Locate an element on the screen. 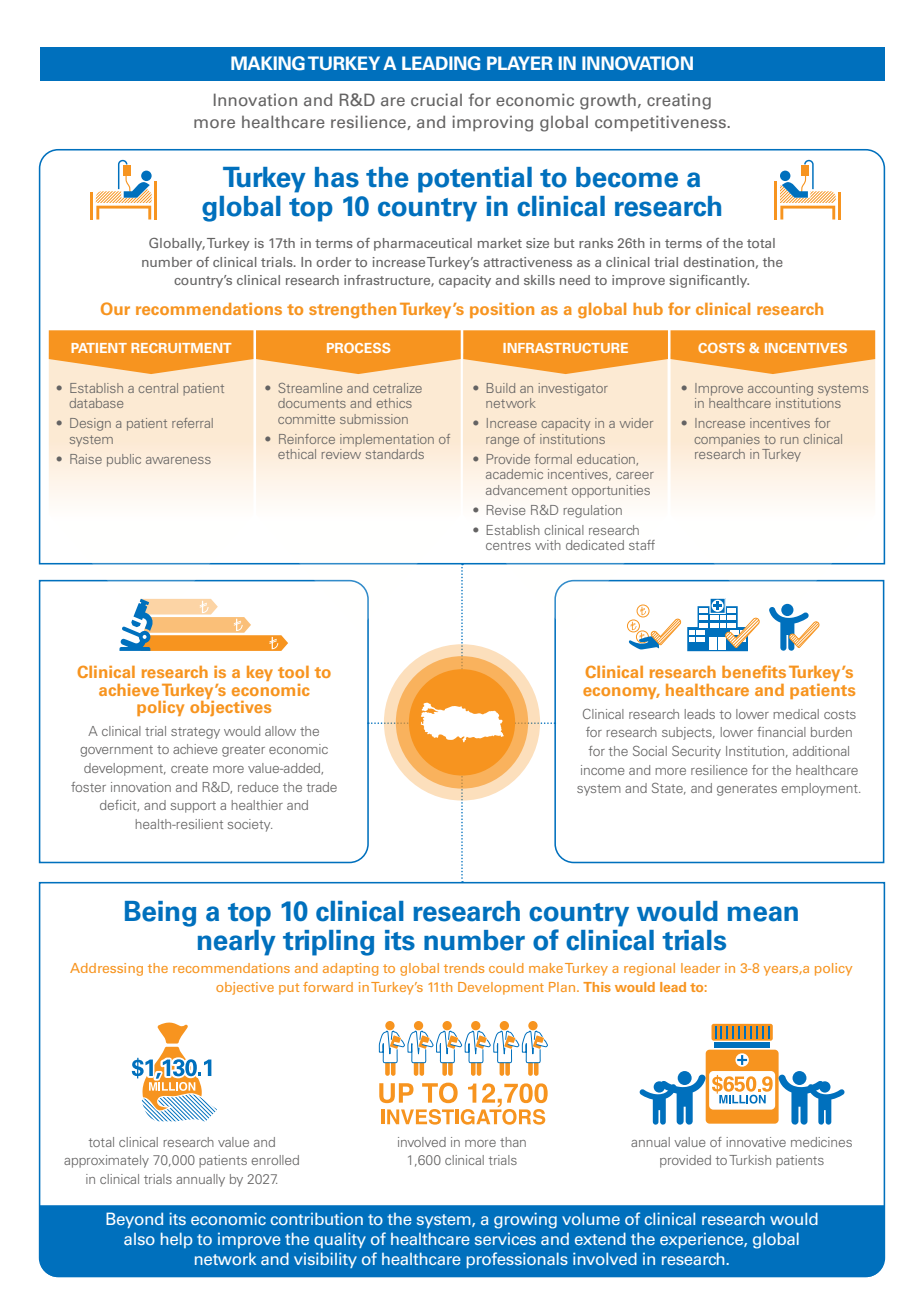 This screenshot has height=1308, width=924. Turkish is located at coordinates (750, 1160).
